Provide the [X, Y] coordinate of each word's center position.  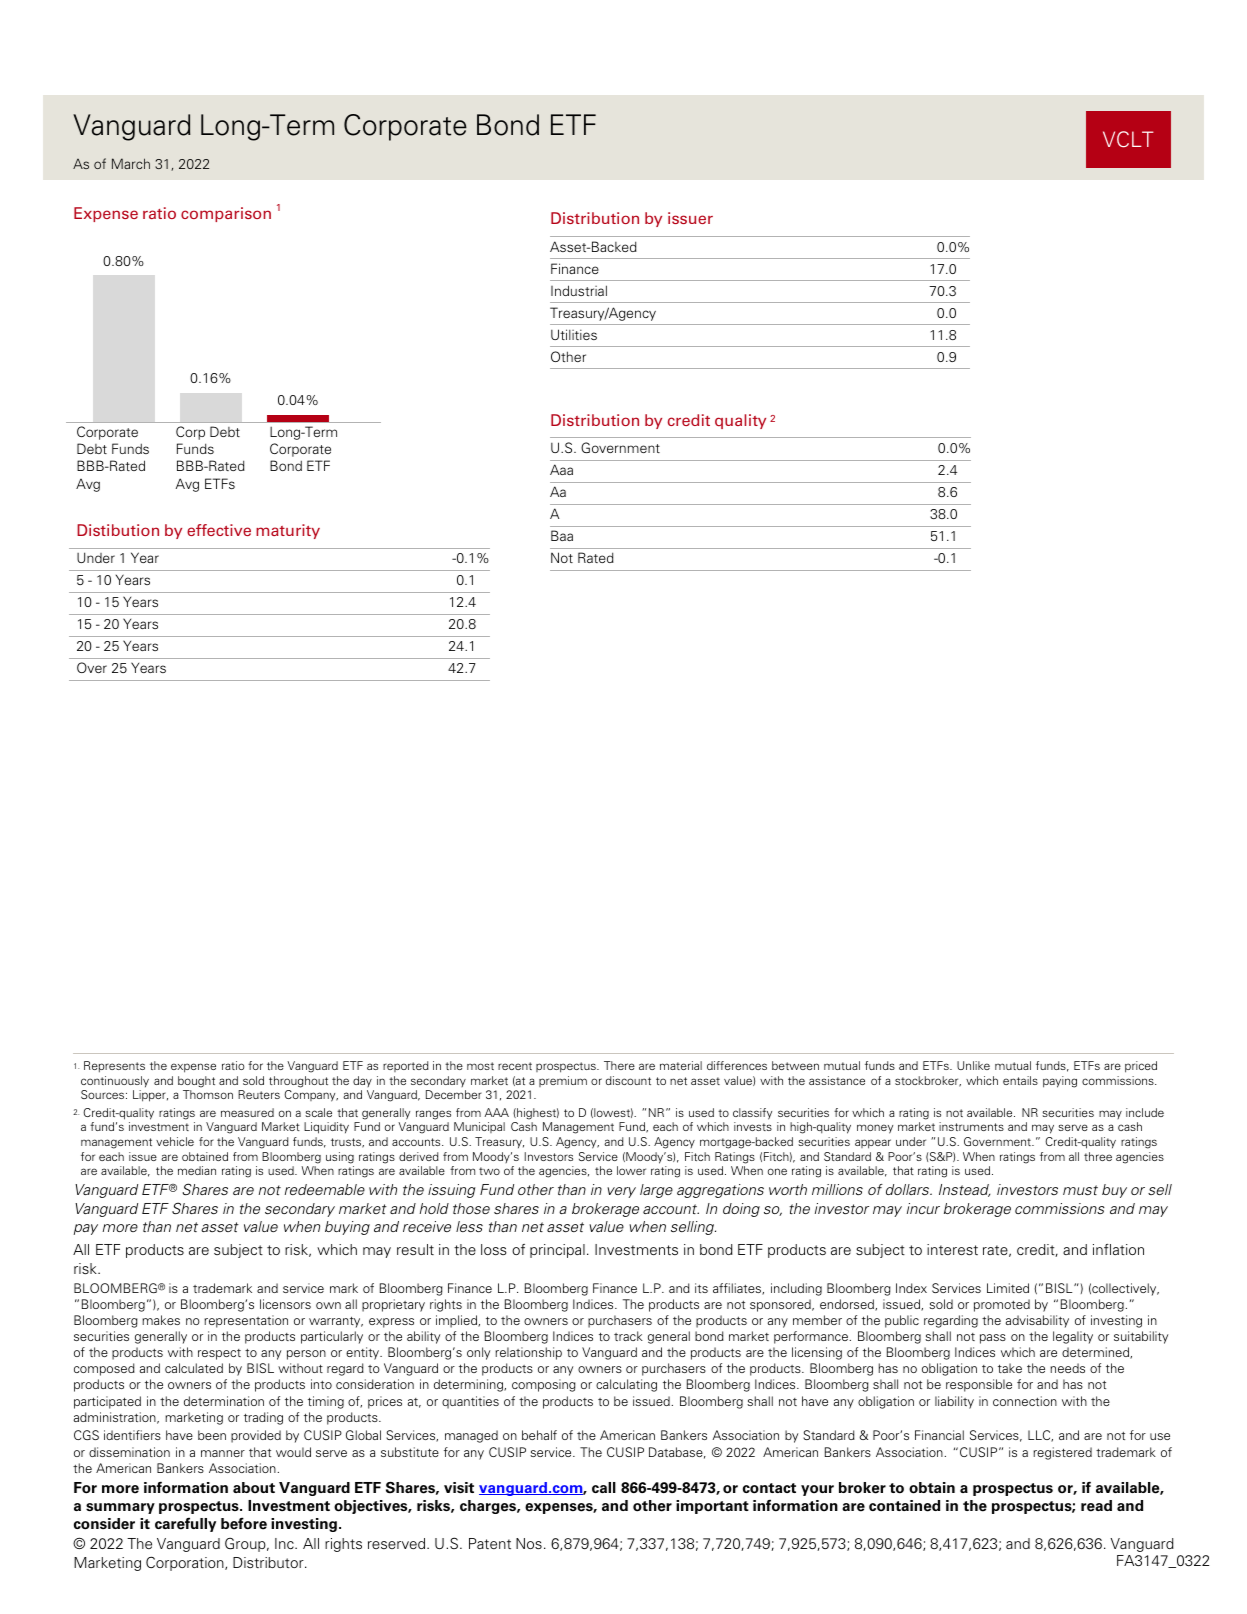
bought [196, 1082]
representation [246, 1321]
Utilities [574, 334]
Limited [1008, 1288]
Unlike [973, 1065]
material [681, 1065]
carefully [185, 1524]
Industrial [579, 290]
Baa [562, 535]
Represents [114, 1067]
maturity [288, 531]
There [619, 1065]
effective [219, 530]
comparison [226, 214]
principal [557, 1251]
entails [1020, 1080]
